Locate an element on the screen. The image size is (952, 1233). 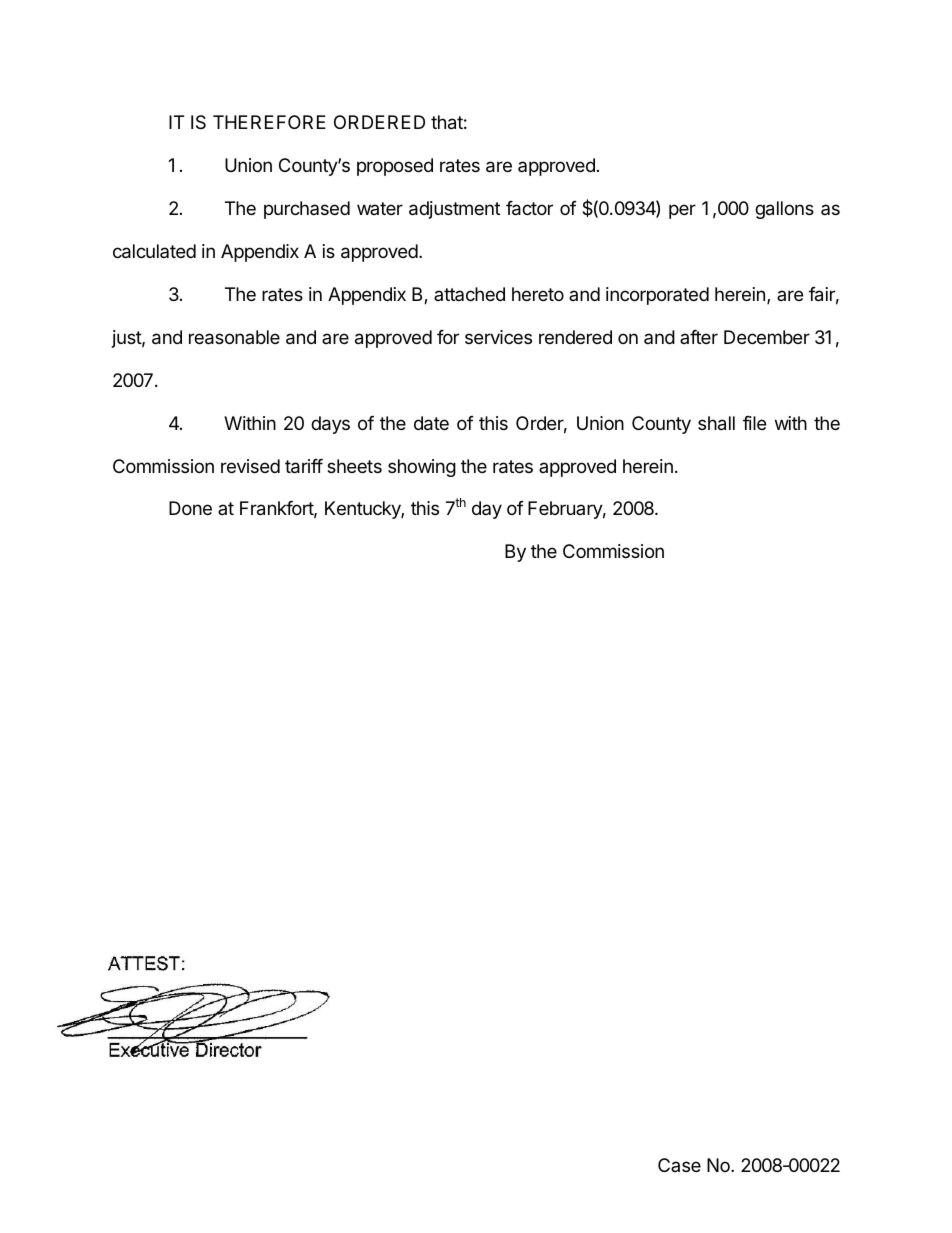
date is located at coordinates (431, 423).
